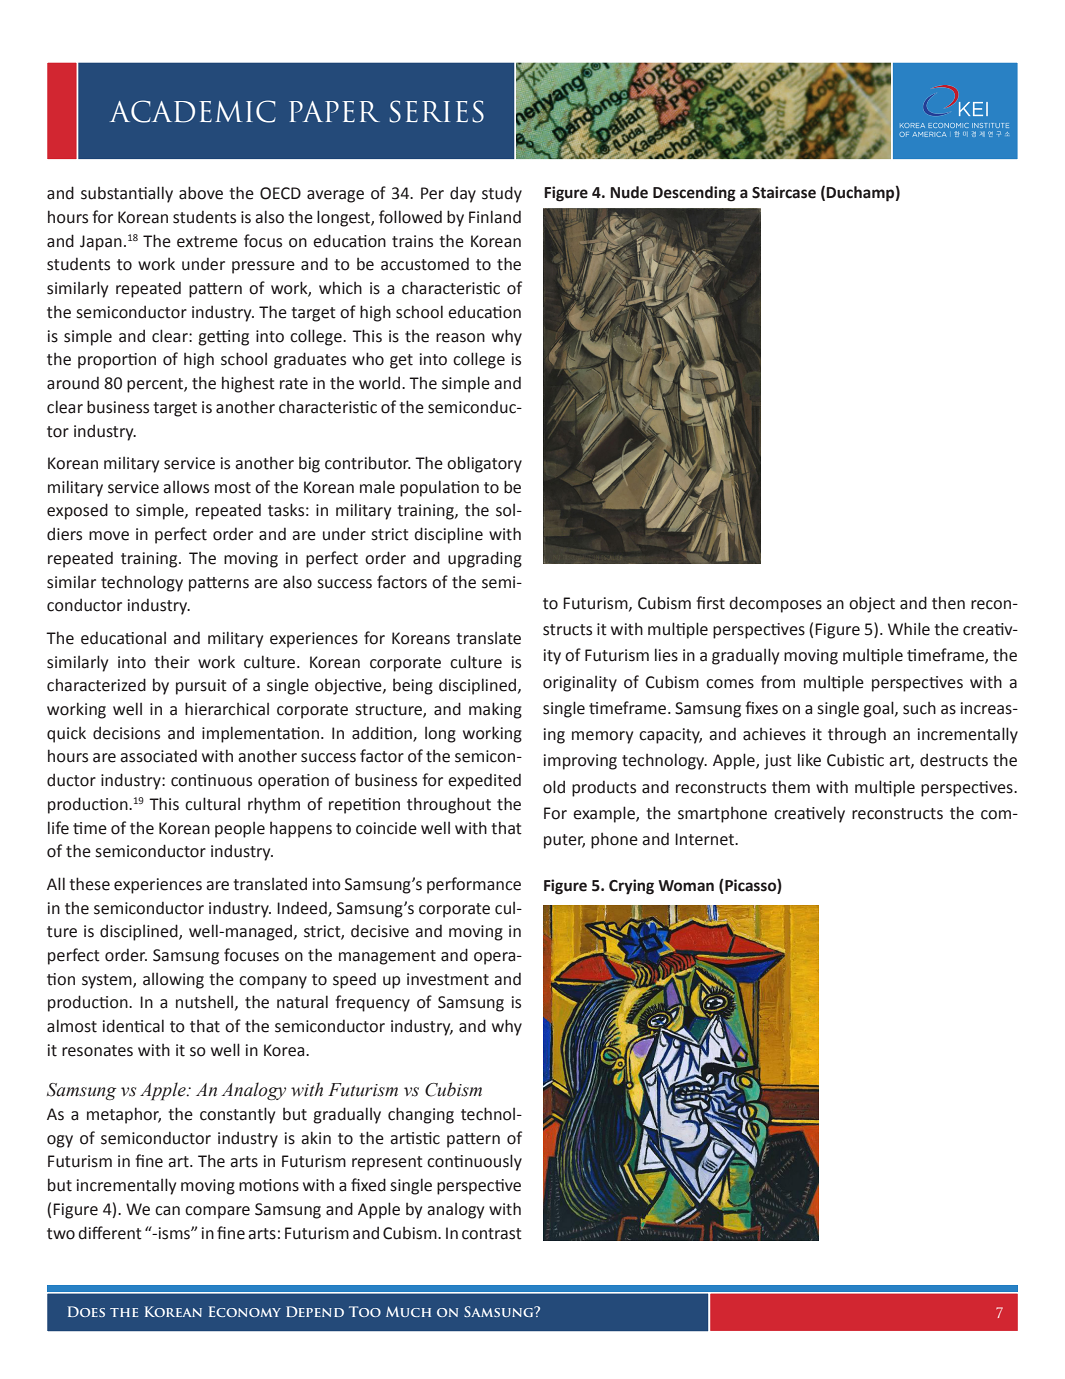 This page has width=1065, height=1379. What do you see at coordinates (492, 1234) in the page?
I see `contrast` at bounding box center [492, 1234].
